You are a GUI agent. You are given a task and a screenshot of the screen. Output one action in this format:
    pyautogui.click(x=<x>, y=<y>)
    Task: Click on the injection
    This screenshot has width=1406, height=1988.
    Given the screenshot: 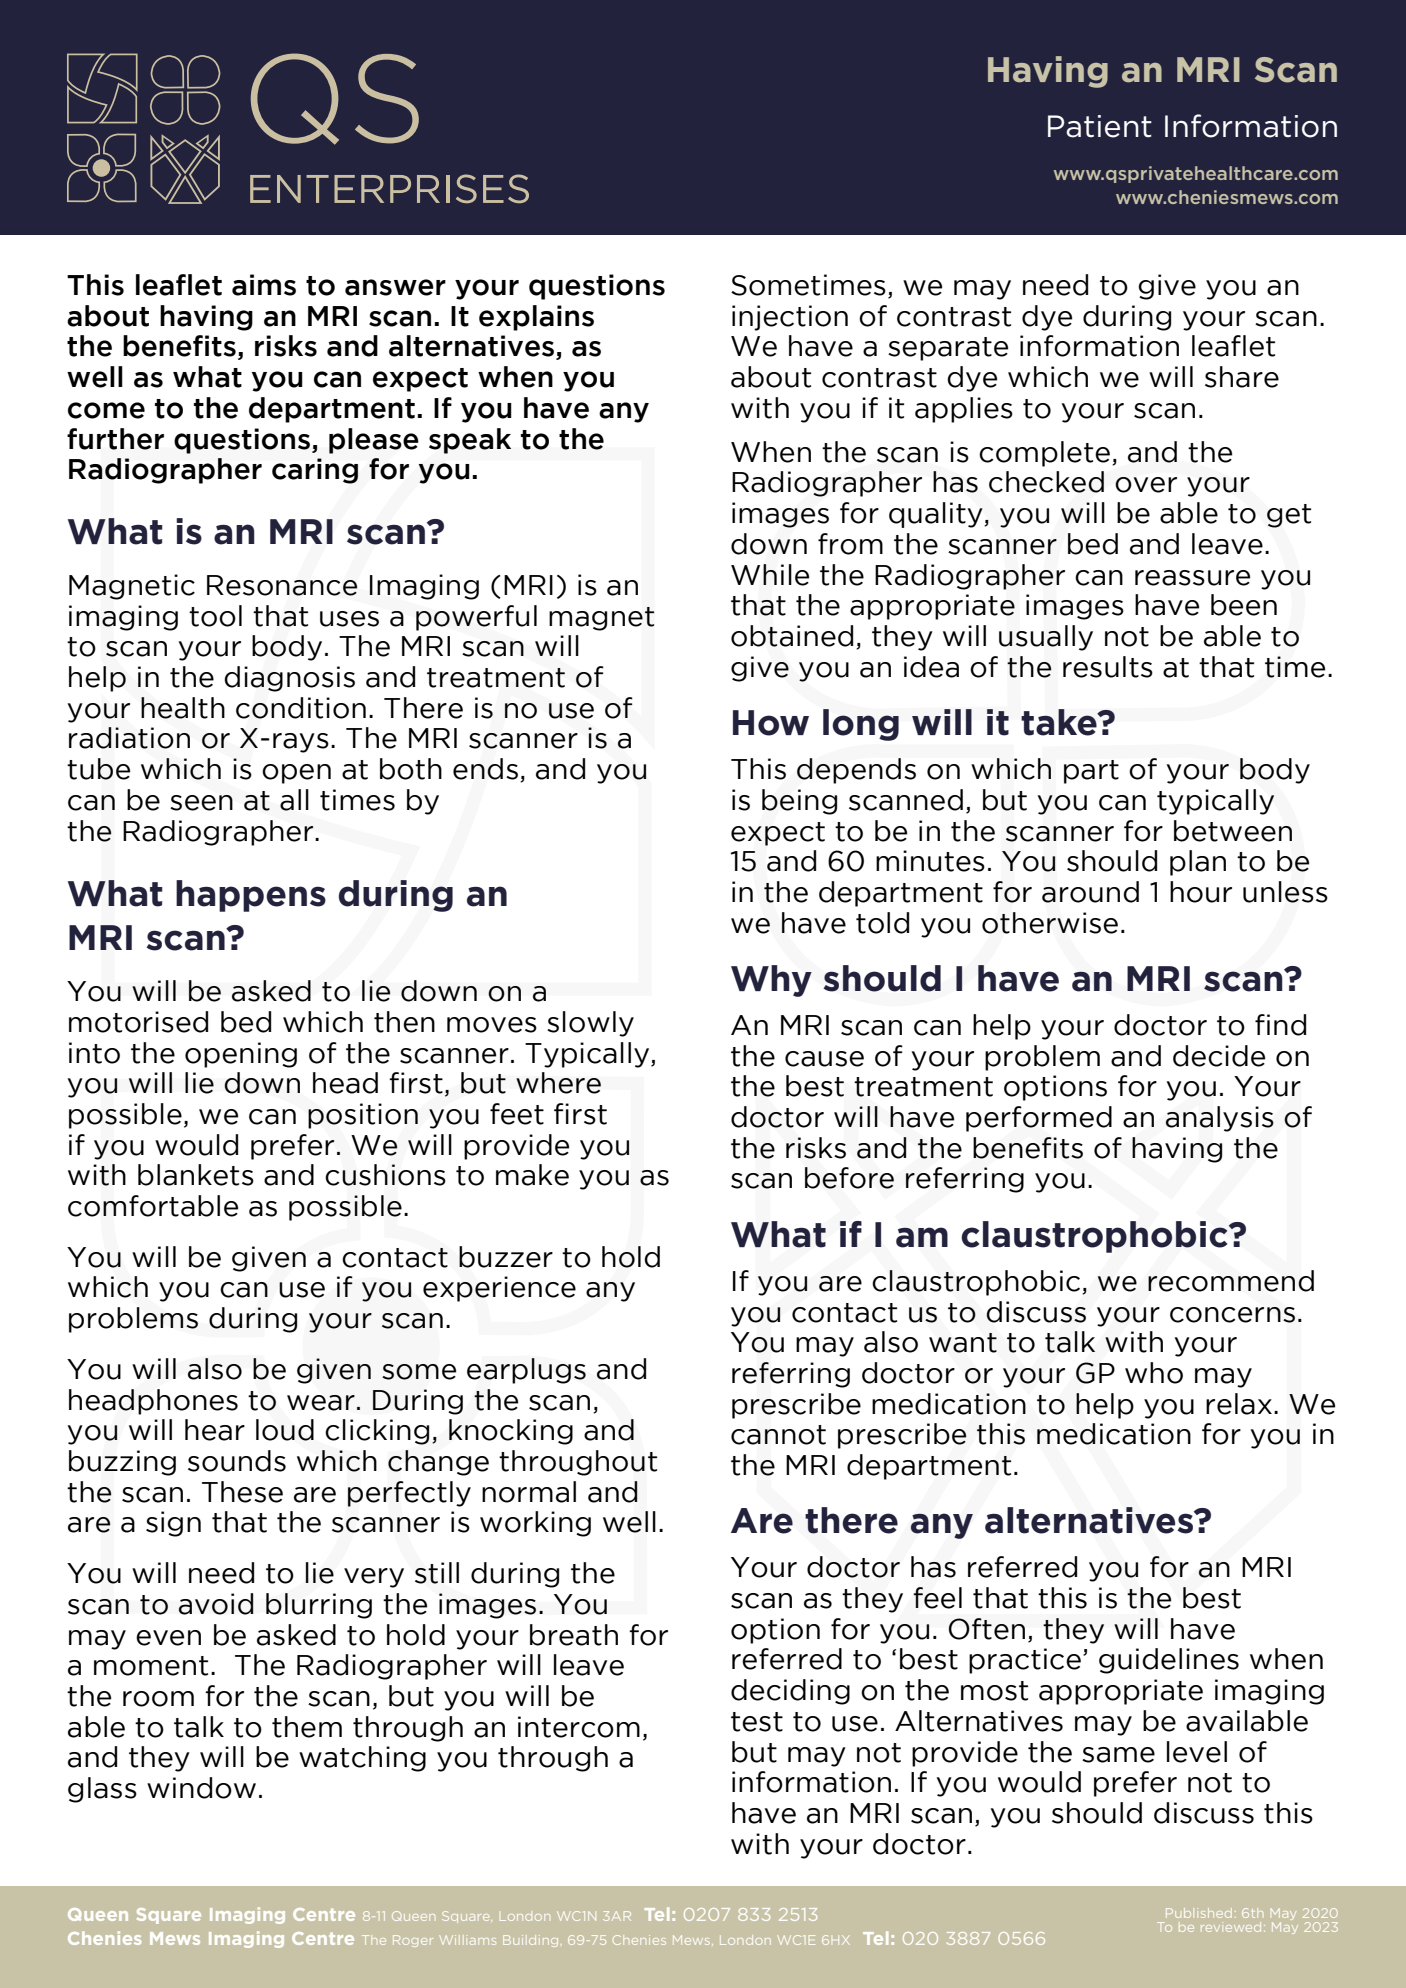 What is the action you would take?
    pyautogui.click(x=790, y=318)
